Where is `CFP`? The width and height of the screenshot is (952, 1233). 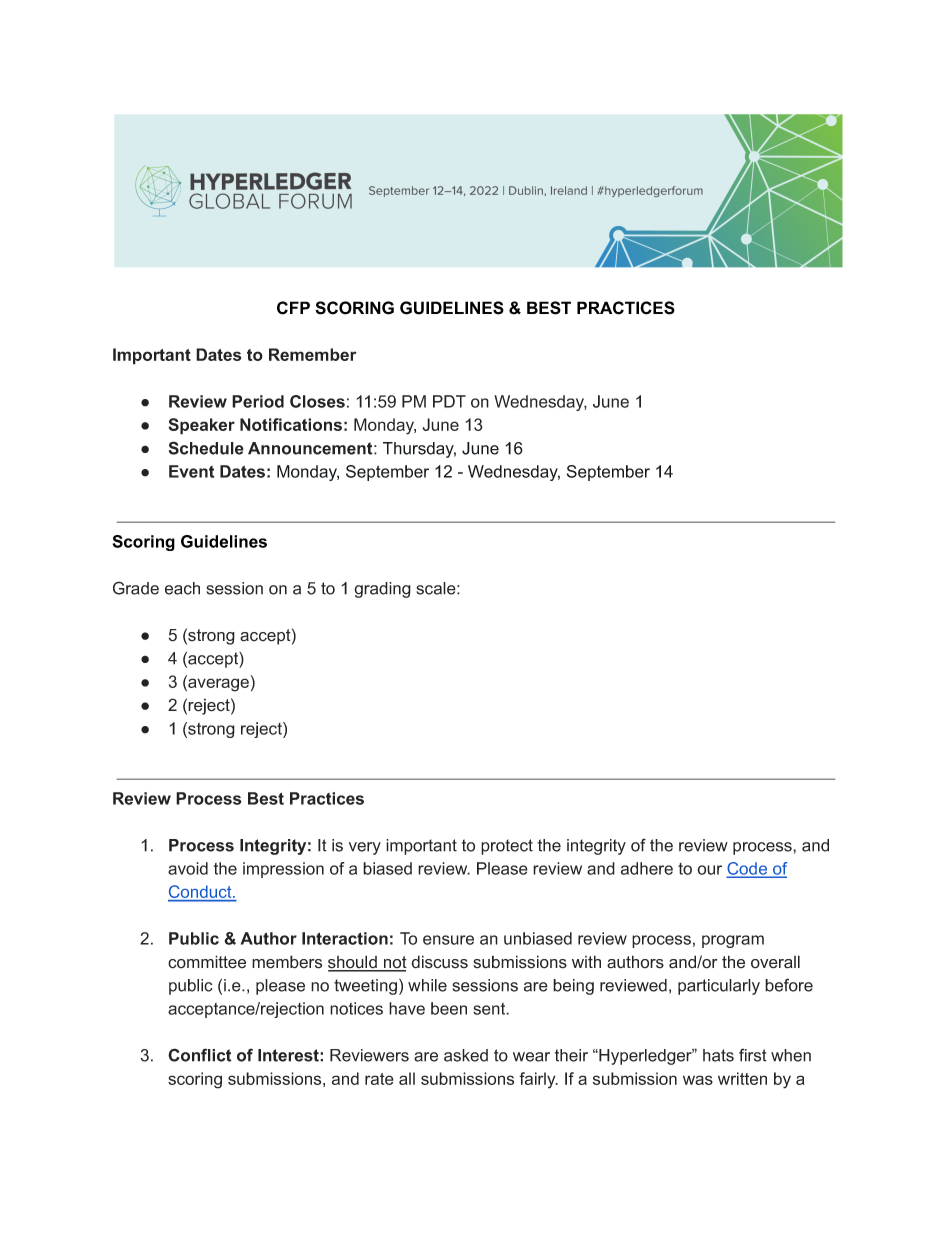 CFP is located at coordinates (293, 308).
